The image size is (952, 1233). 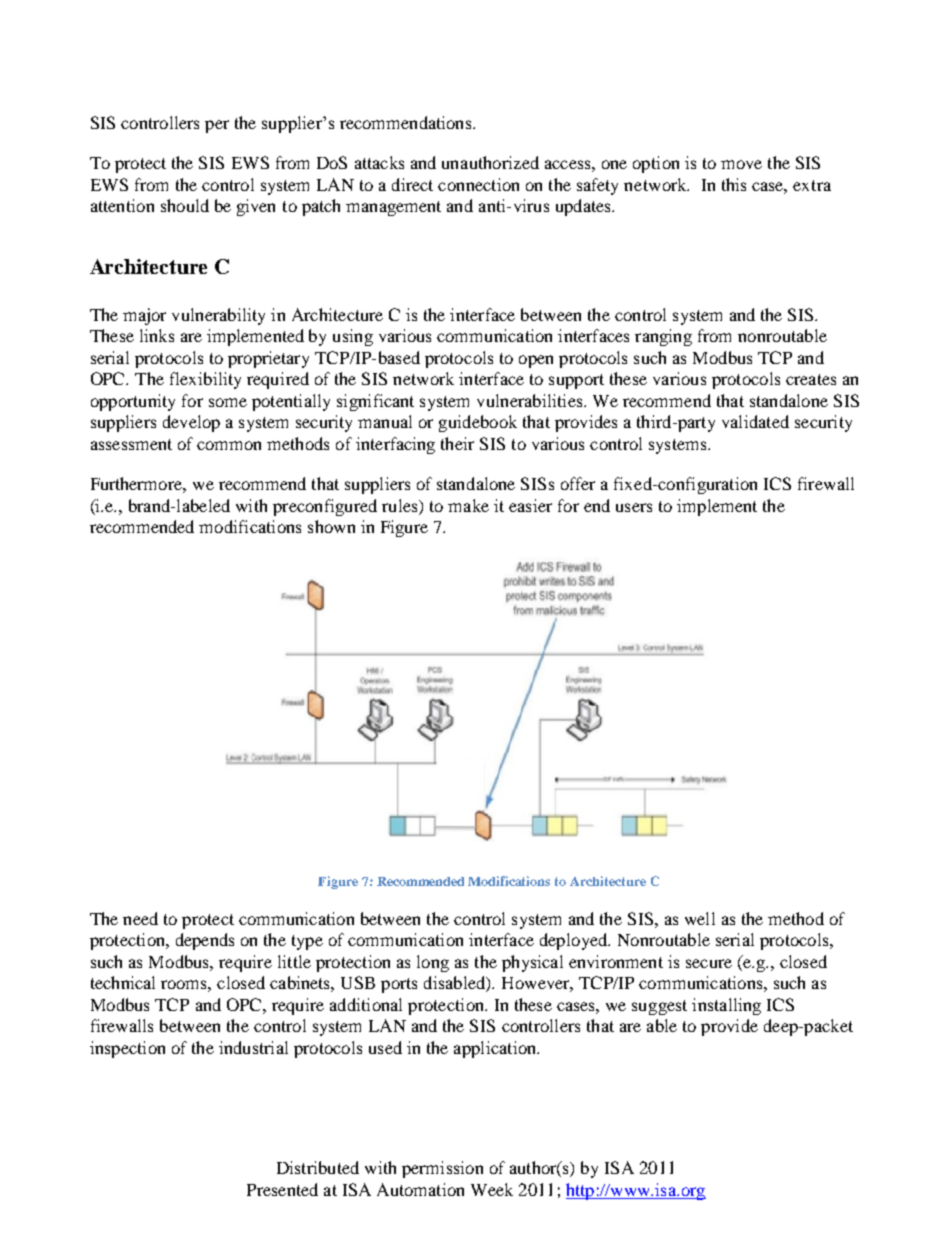 What do you see at coordinates (185, 205) in the image?
I see `should` at bounding box center [185, 205].
